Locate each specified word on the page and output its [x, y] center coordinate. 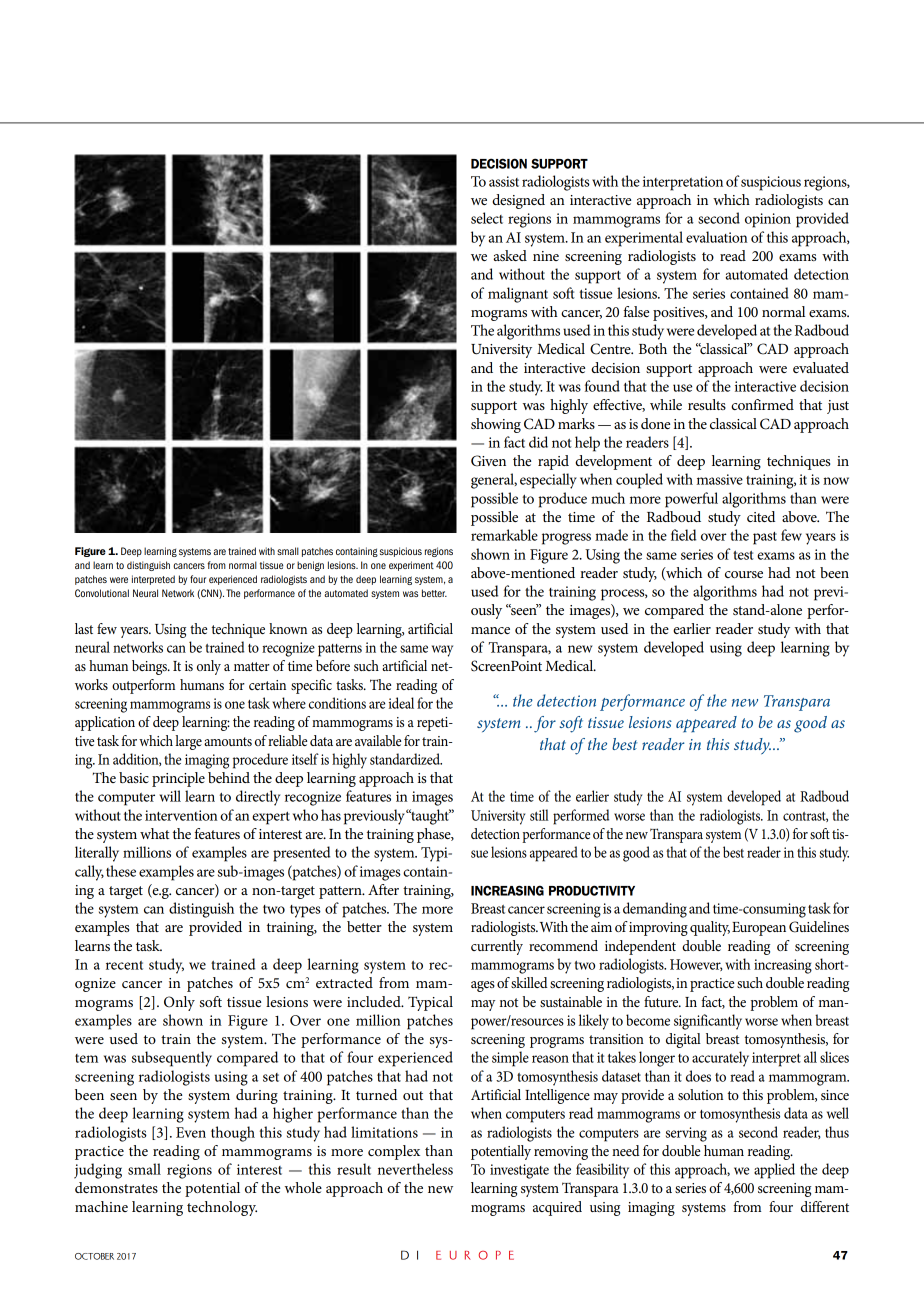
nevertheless [415, 1169]
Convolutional [102, 593]
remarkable [504, 535]
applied [774, 1171]
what [154, 833]
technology [222, 1208]
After [383, 889]
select [487, 218]
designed [518, 201]
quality [710, 928]
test [743, 555]
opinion [768, 220]
